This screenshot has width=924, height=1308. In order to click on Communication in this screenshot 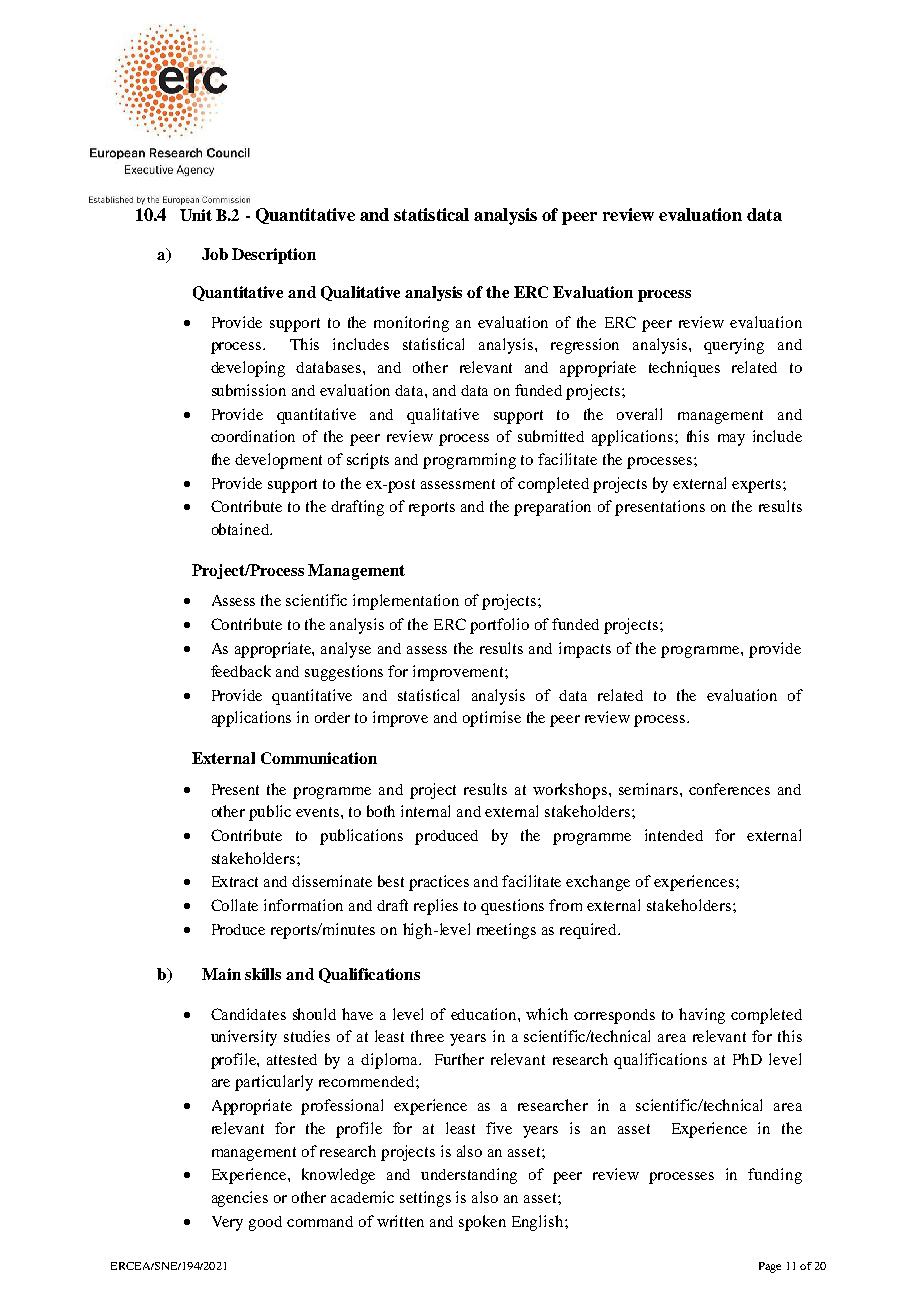, I will do `click(319, 758)`.
